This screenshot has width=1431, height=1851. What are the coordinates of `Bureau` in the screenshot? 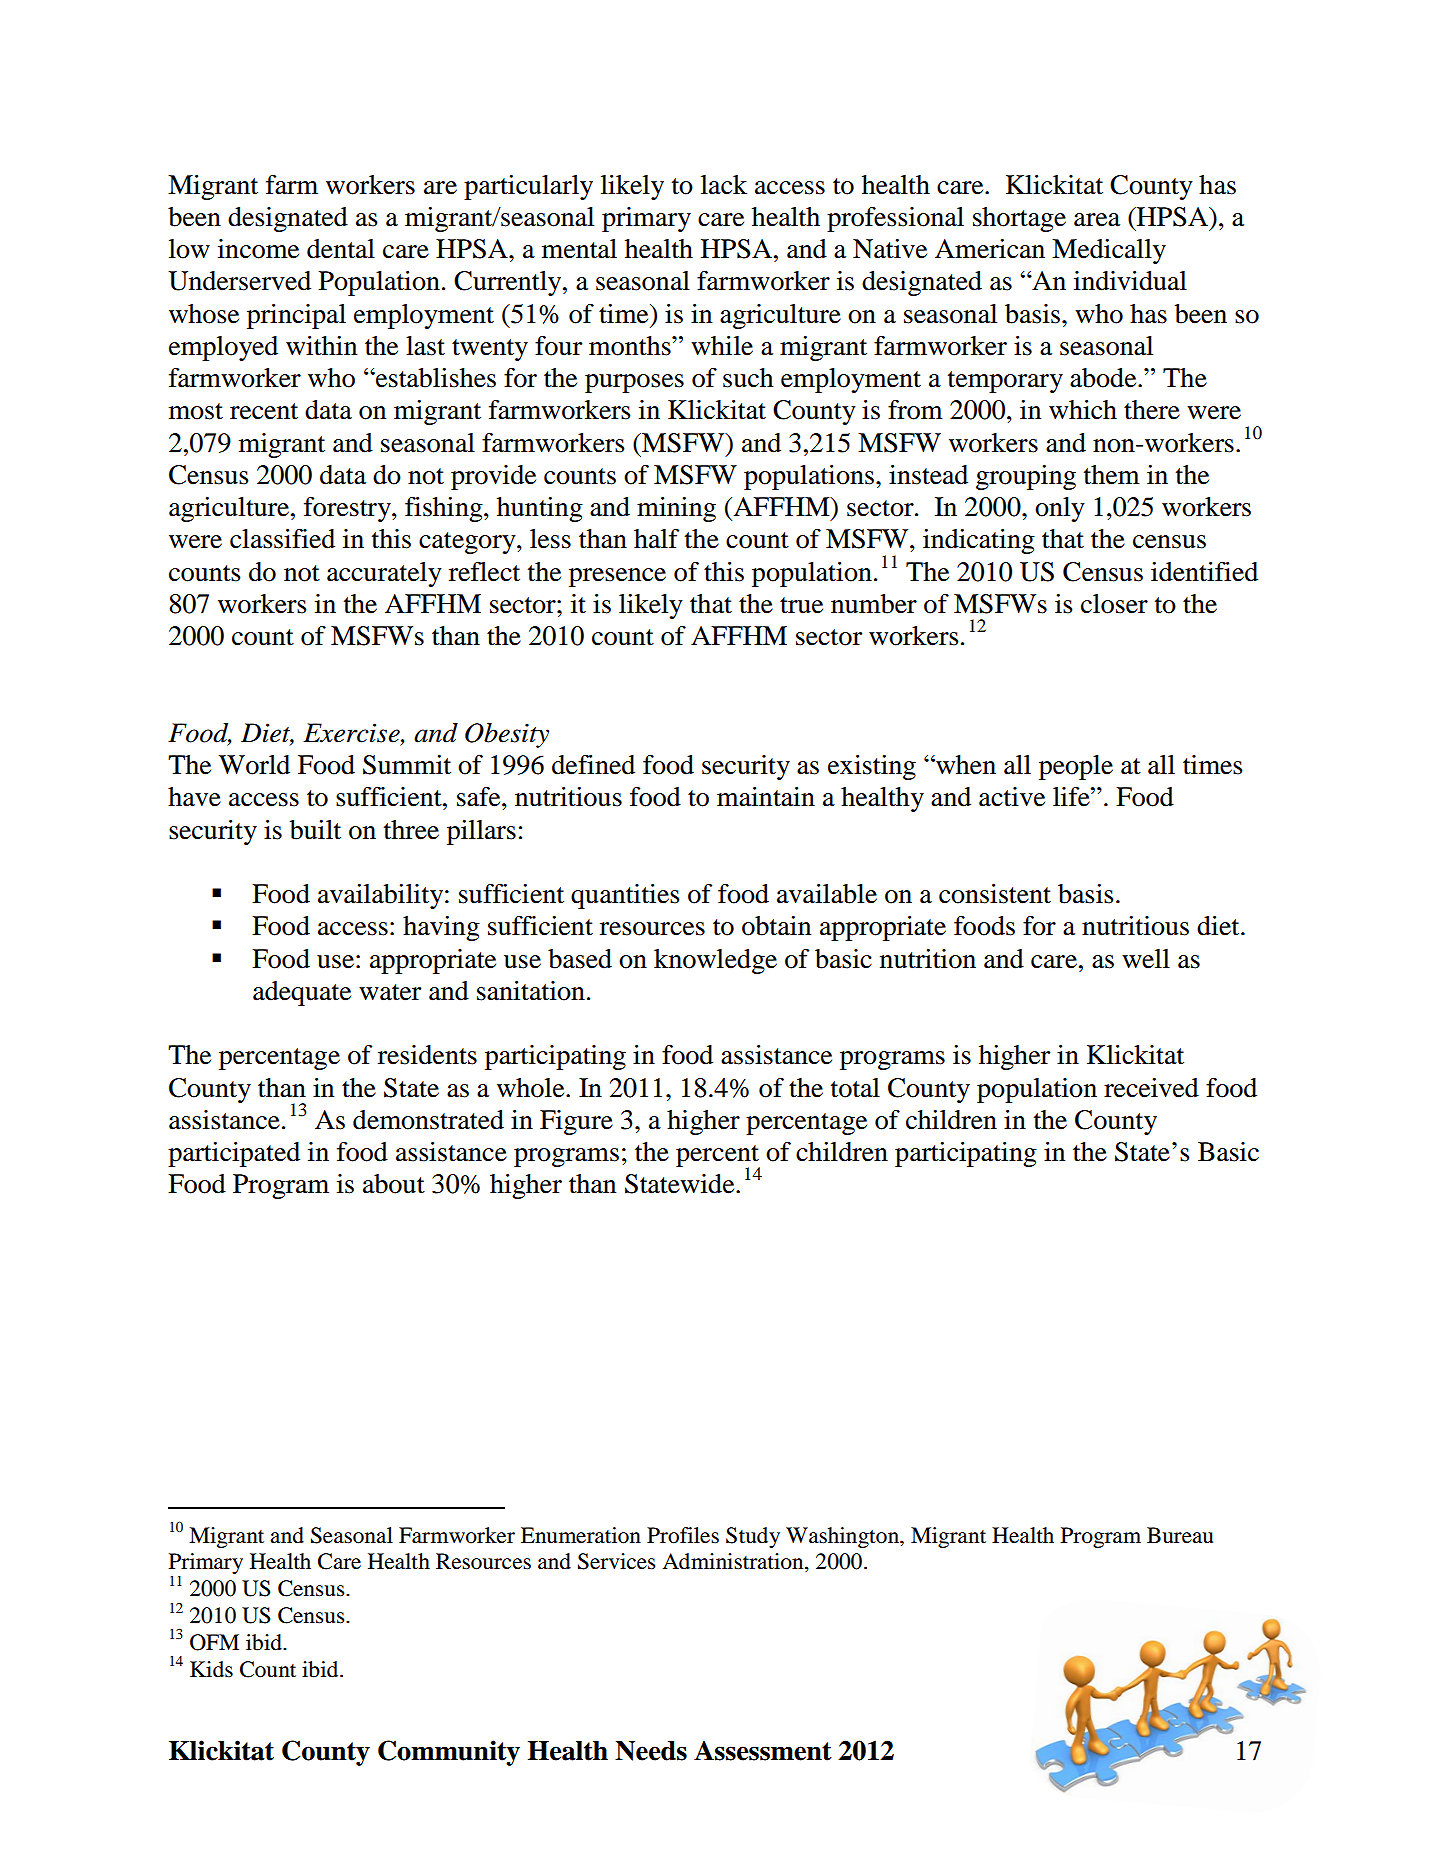 It's located at (1180, 1535).
